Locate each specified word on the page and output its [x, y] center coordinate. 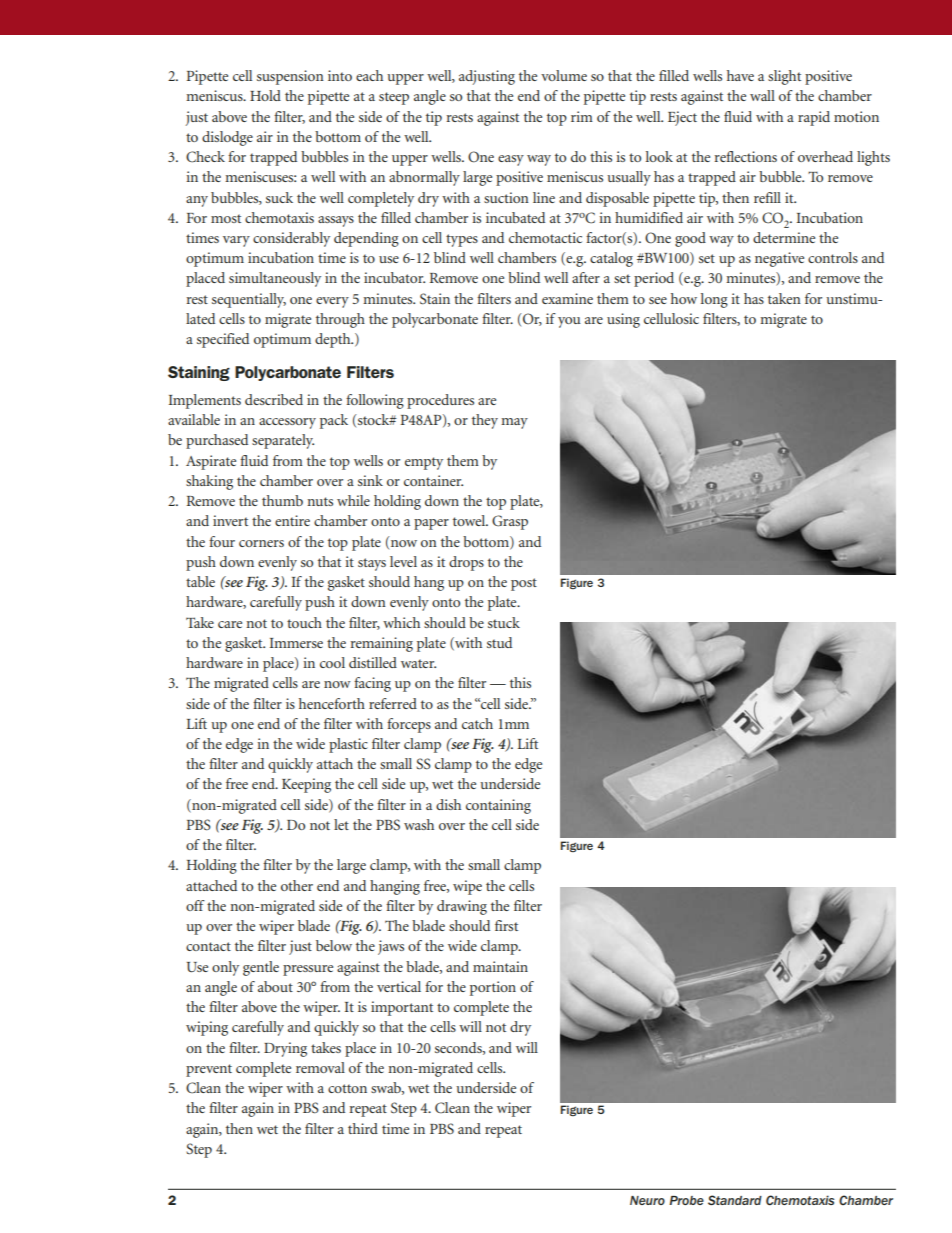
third [363, 1128]
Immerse [296, 643]
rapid [814, 118]
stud [499, 642]
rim [582, 116]
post [524, 584]
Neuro [647, 1200]
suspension [290, 77]
